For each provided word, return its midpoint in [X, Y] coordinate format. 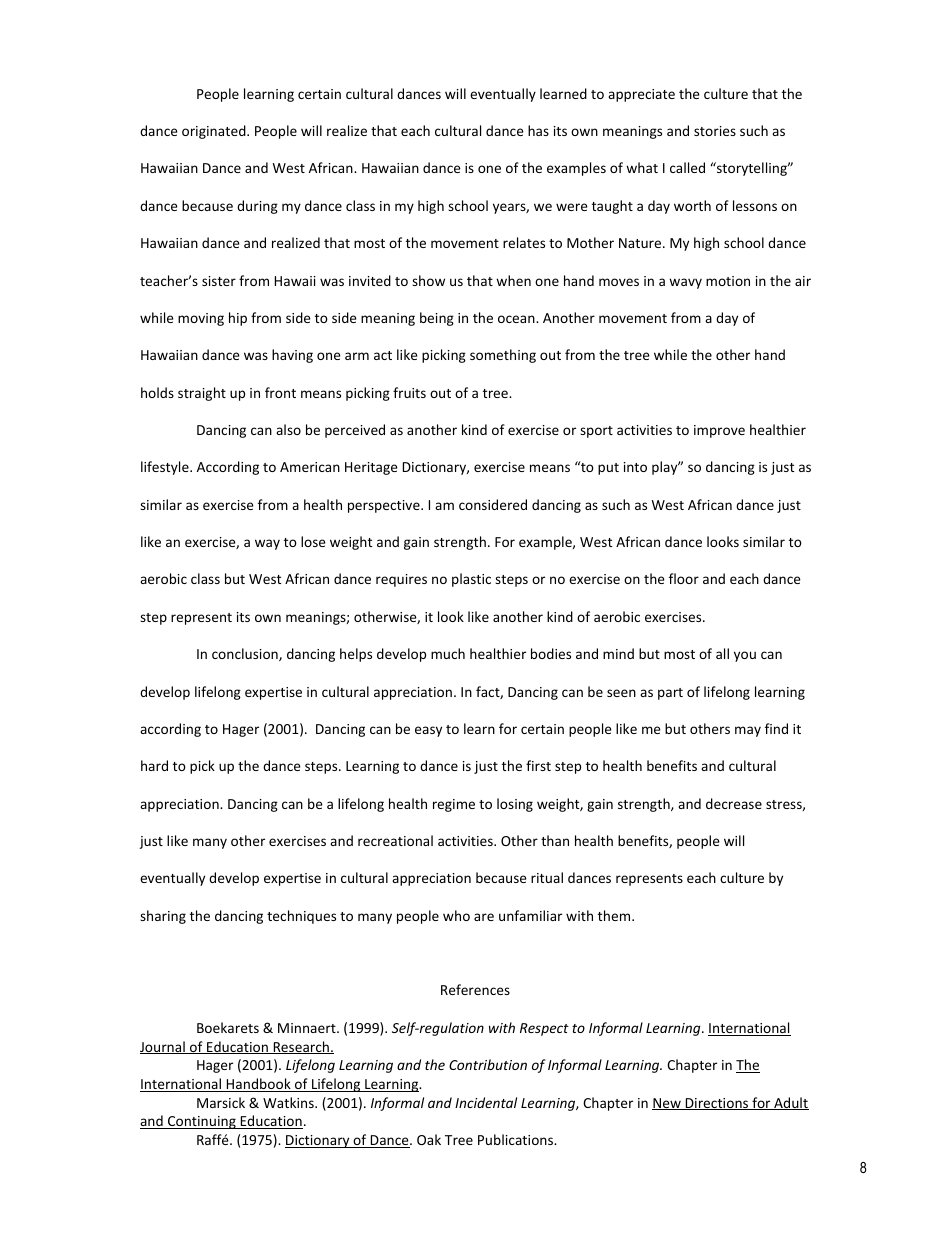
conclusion [246, 654]
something [503, 356]
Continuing [202, 1122]
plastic [471, 580]
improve [719, 431]
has [538, 130]
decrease [734, 803]
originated [215, 132]
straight [202, 394]
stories [715, 131]
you [745, 656]
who [456, 915]
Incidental [486, 1102]
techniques [301, 917]
